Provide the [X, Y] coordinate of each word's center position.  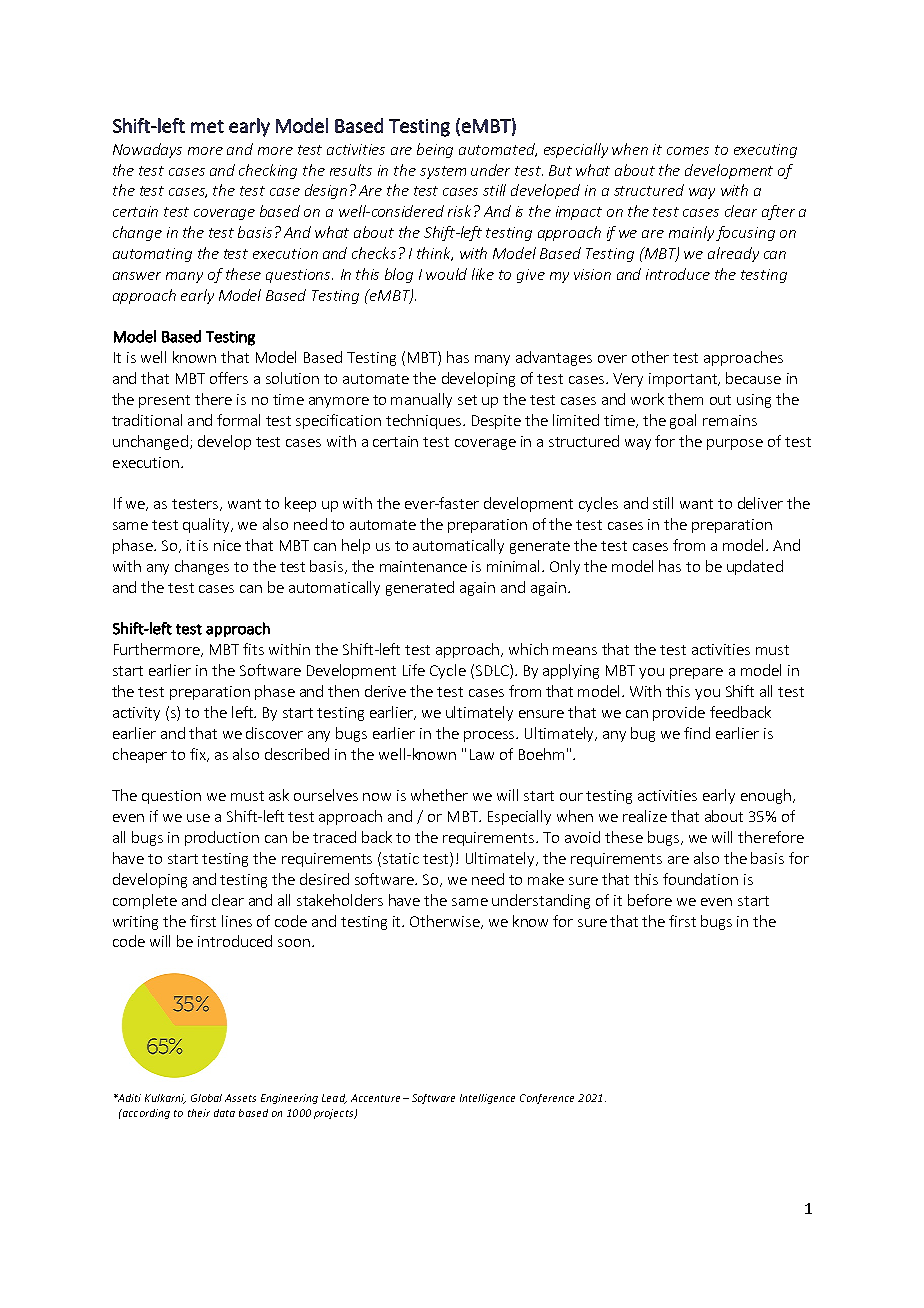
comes [688, 151]
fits [253, 649]
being [435, 150]
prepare [696, 673]
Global [206, 1098]
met [207, 126]
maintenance [423, 566]
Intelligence [487, 1099]
